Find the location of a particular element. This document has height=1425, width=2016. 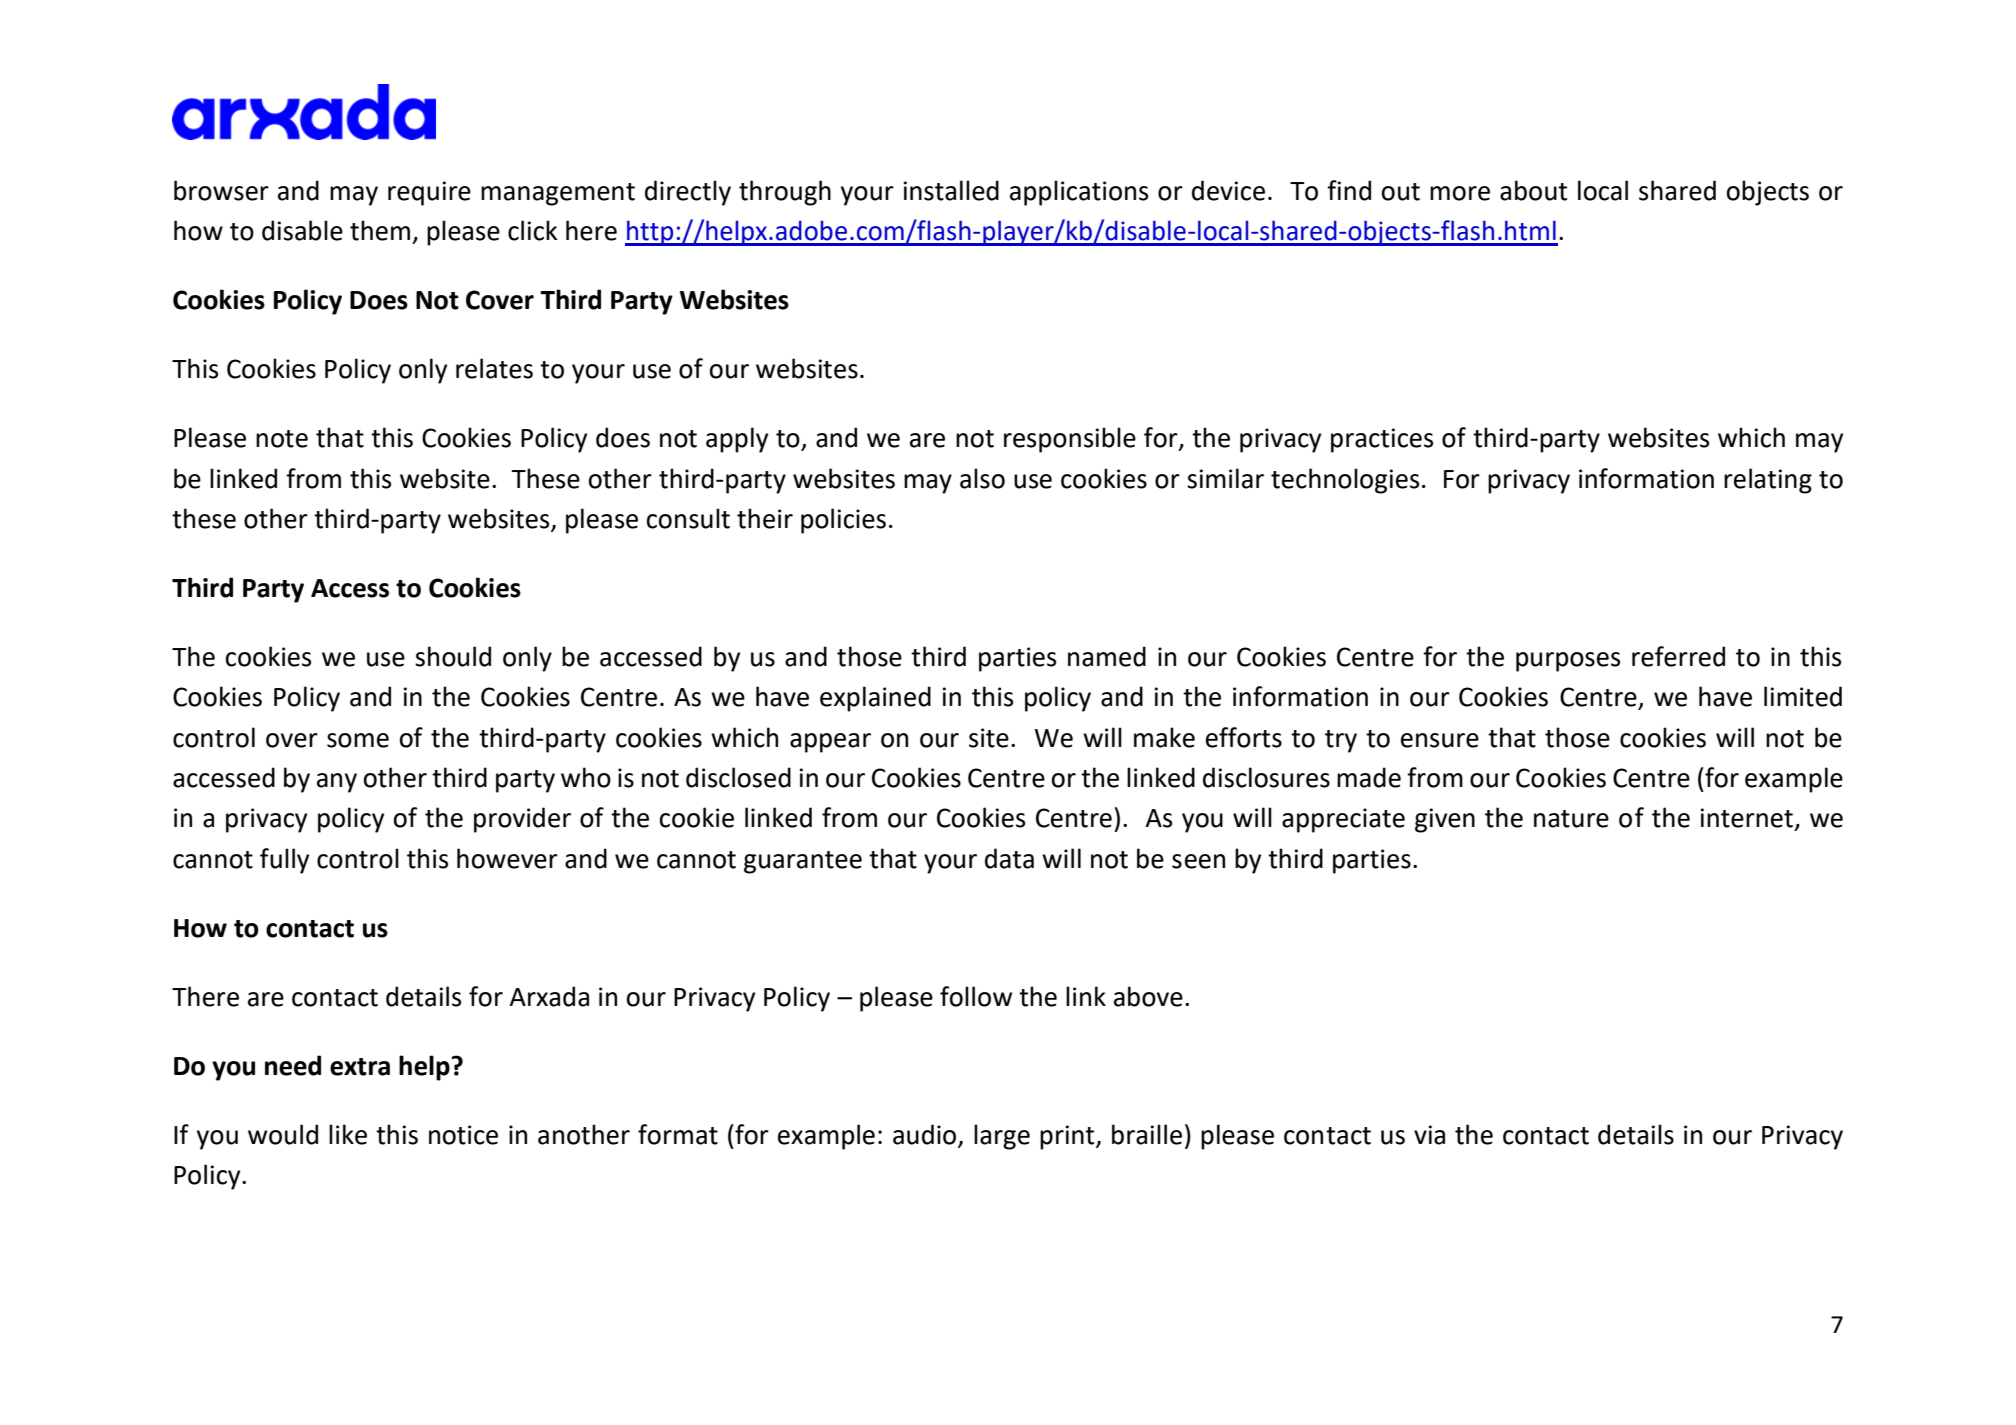

about is located at coordinates (1533, 190).
